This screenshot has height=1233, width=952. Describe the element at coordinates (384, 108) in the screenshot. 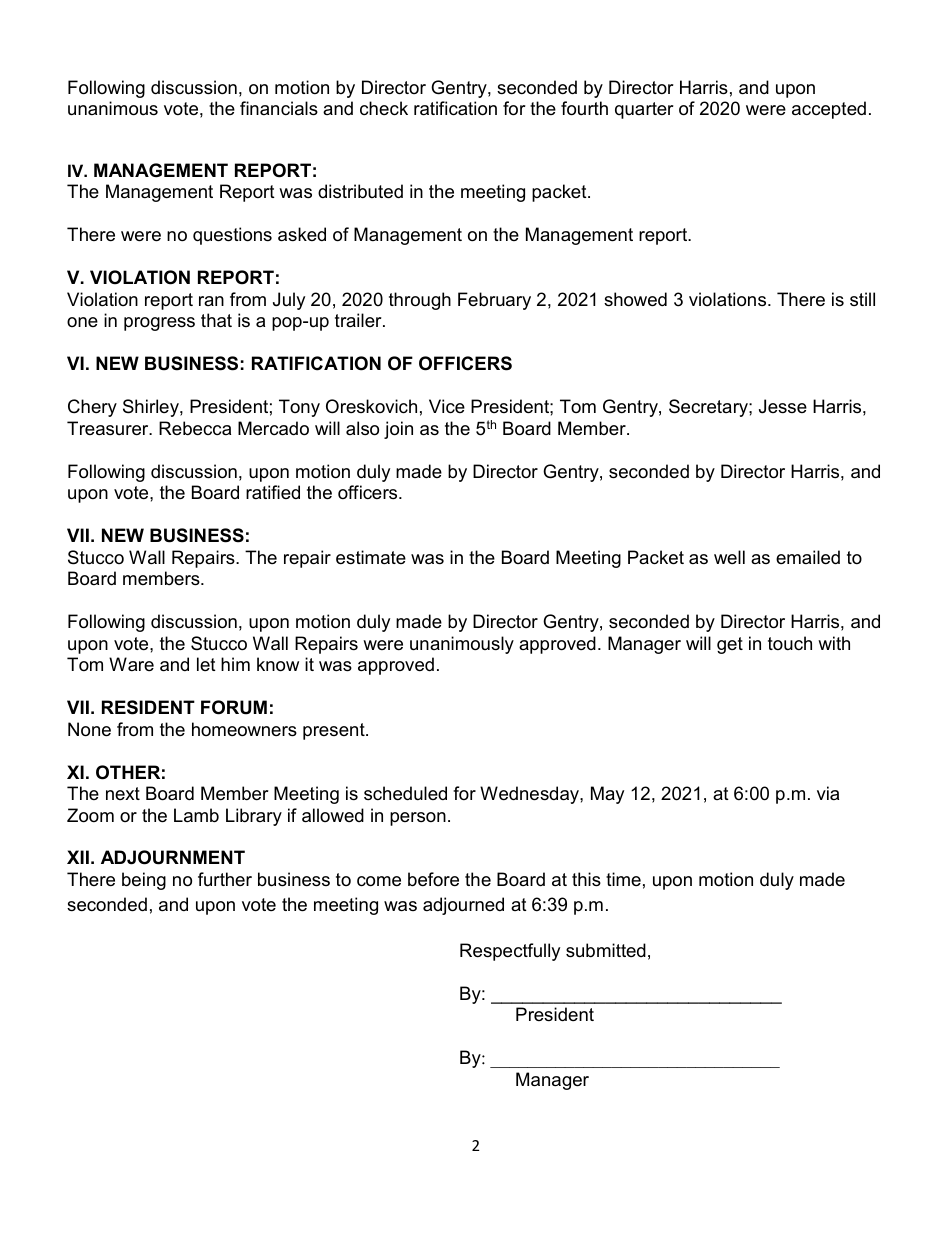

I see `check` at that location.
